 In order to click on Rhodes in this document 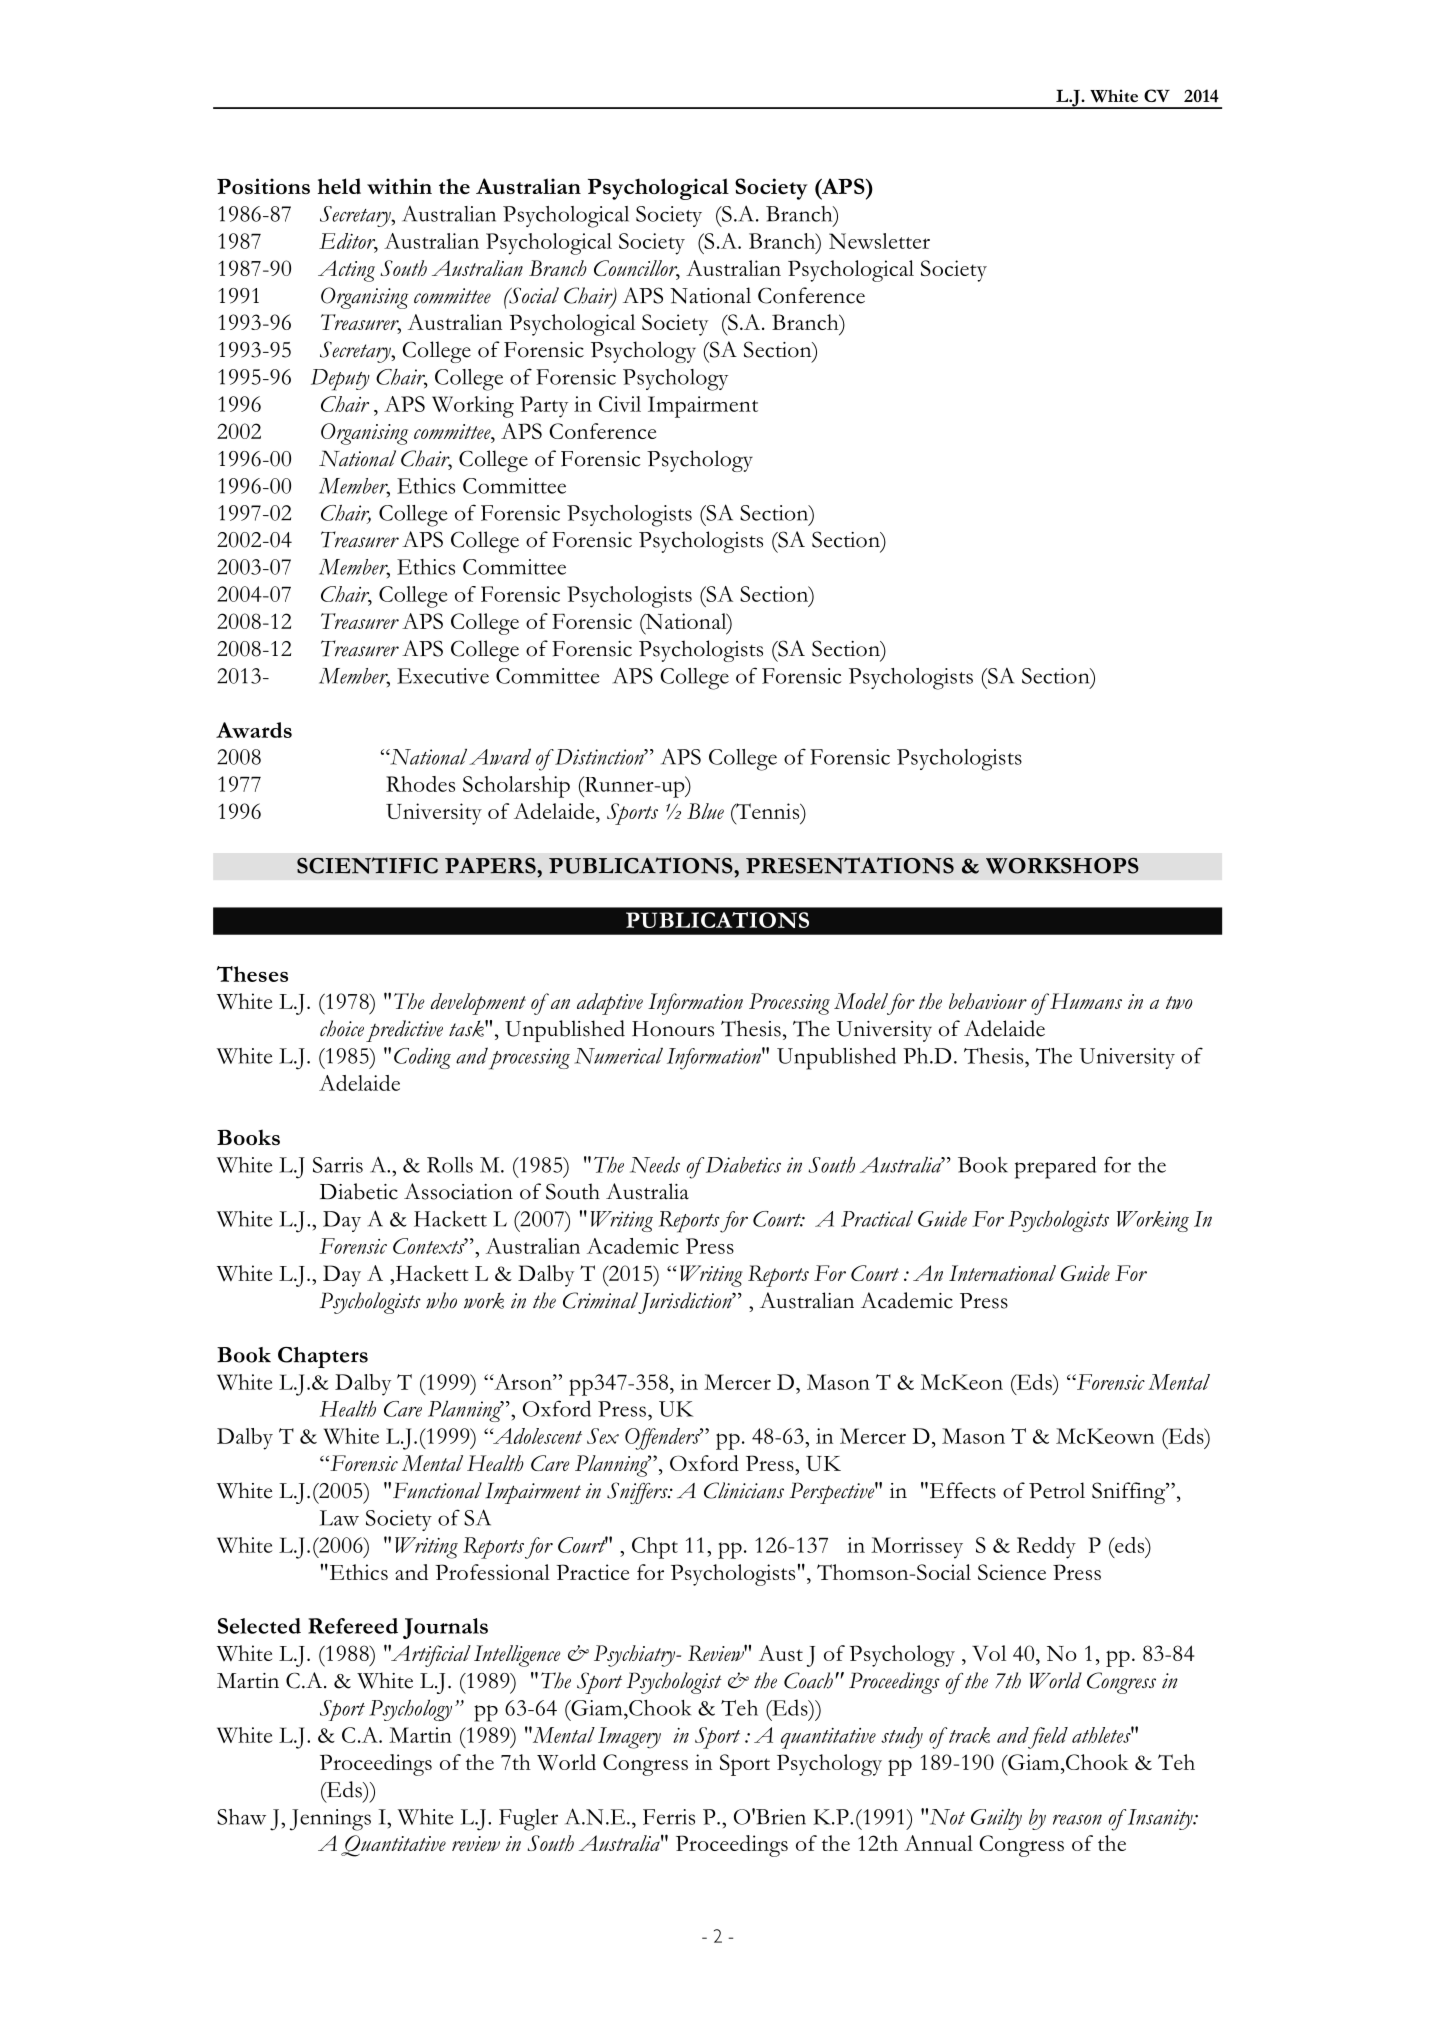, I will do `click(420, 784)`.
